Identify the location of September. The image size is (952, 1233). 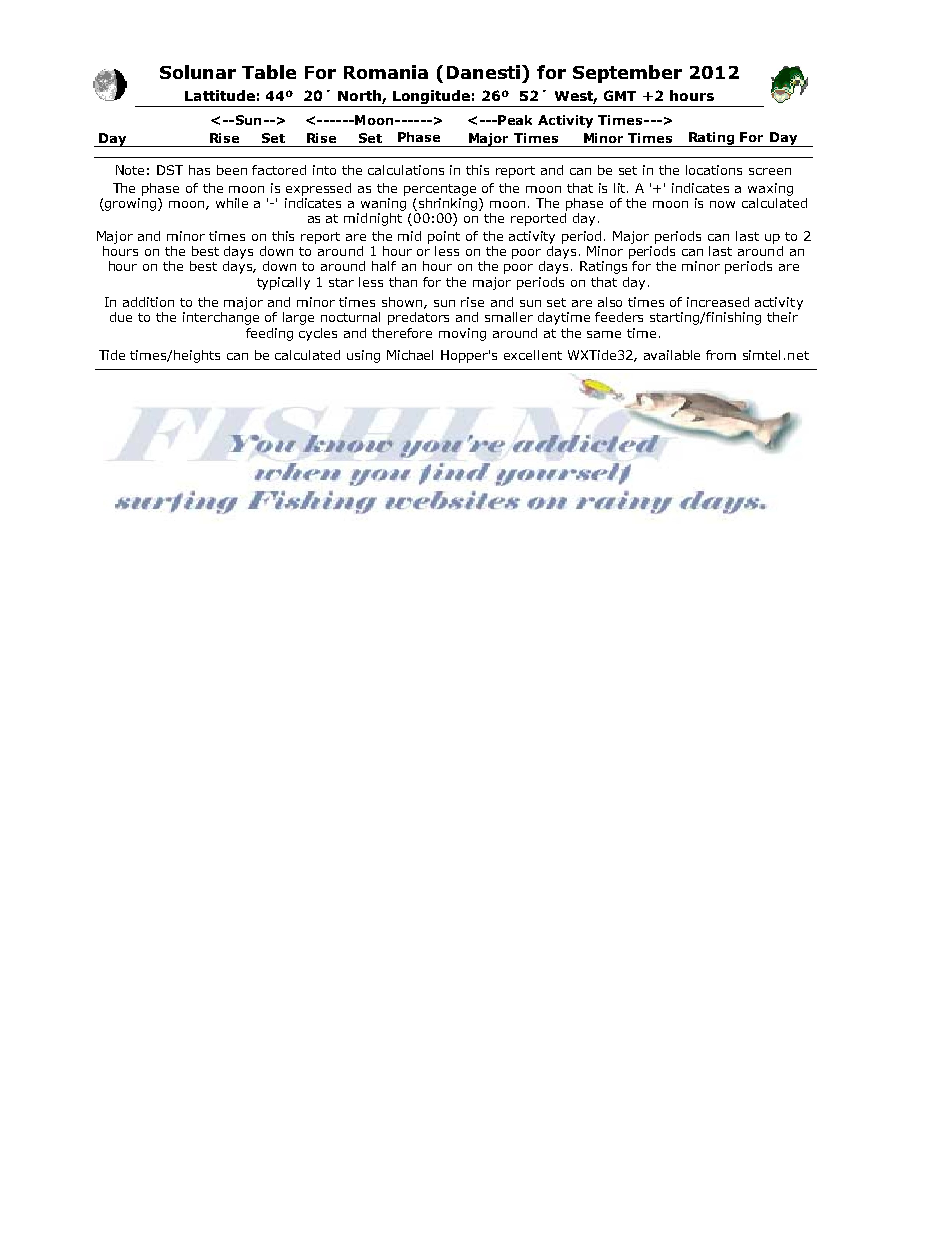
(627, 74).
